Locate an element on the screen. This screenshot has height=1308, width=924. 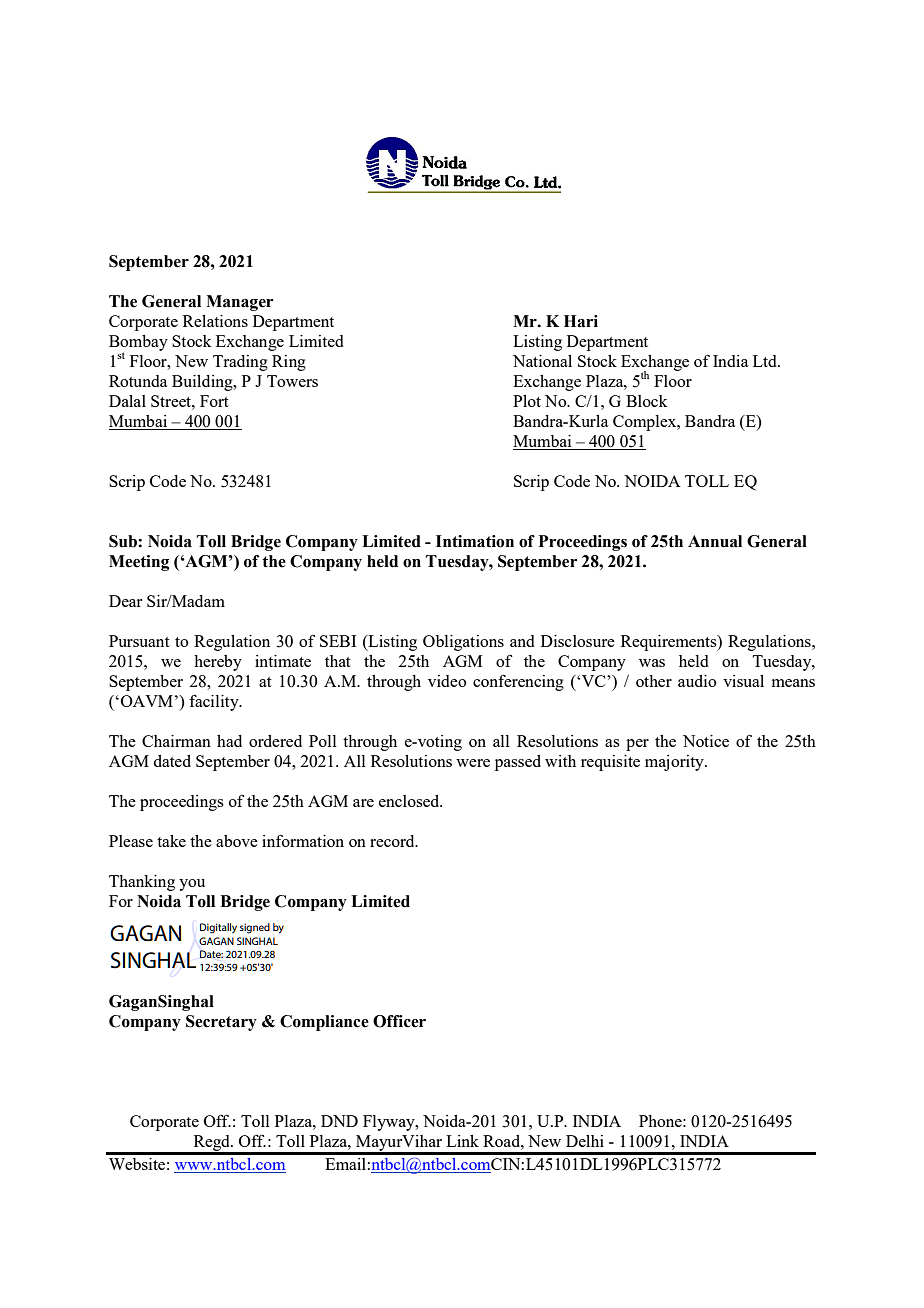
DND is located at coordinates (339, 1121).
